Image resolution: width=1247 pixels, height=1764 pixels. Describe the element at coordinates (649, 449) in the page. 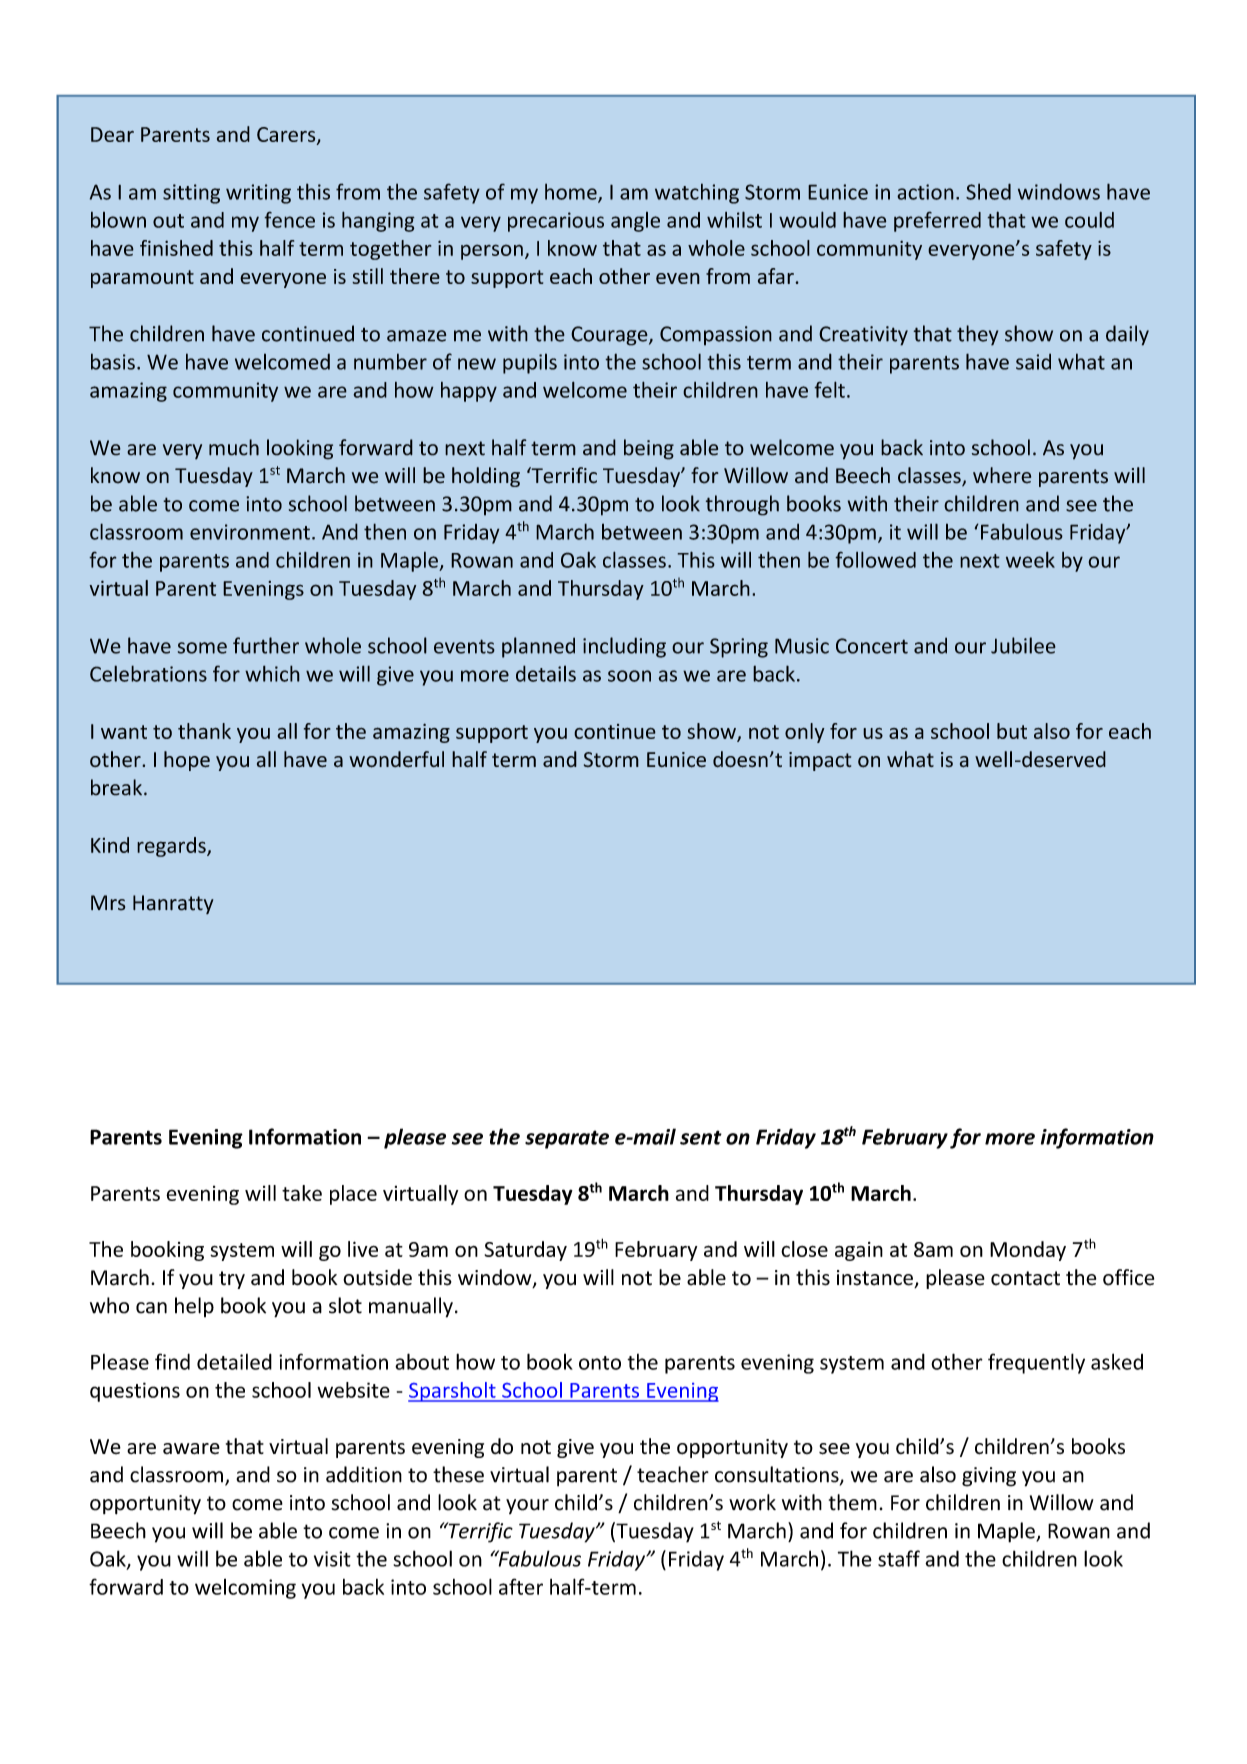

I see `being` at that location.
